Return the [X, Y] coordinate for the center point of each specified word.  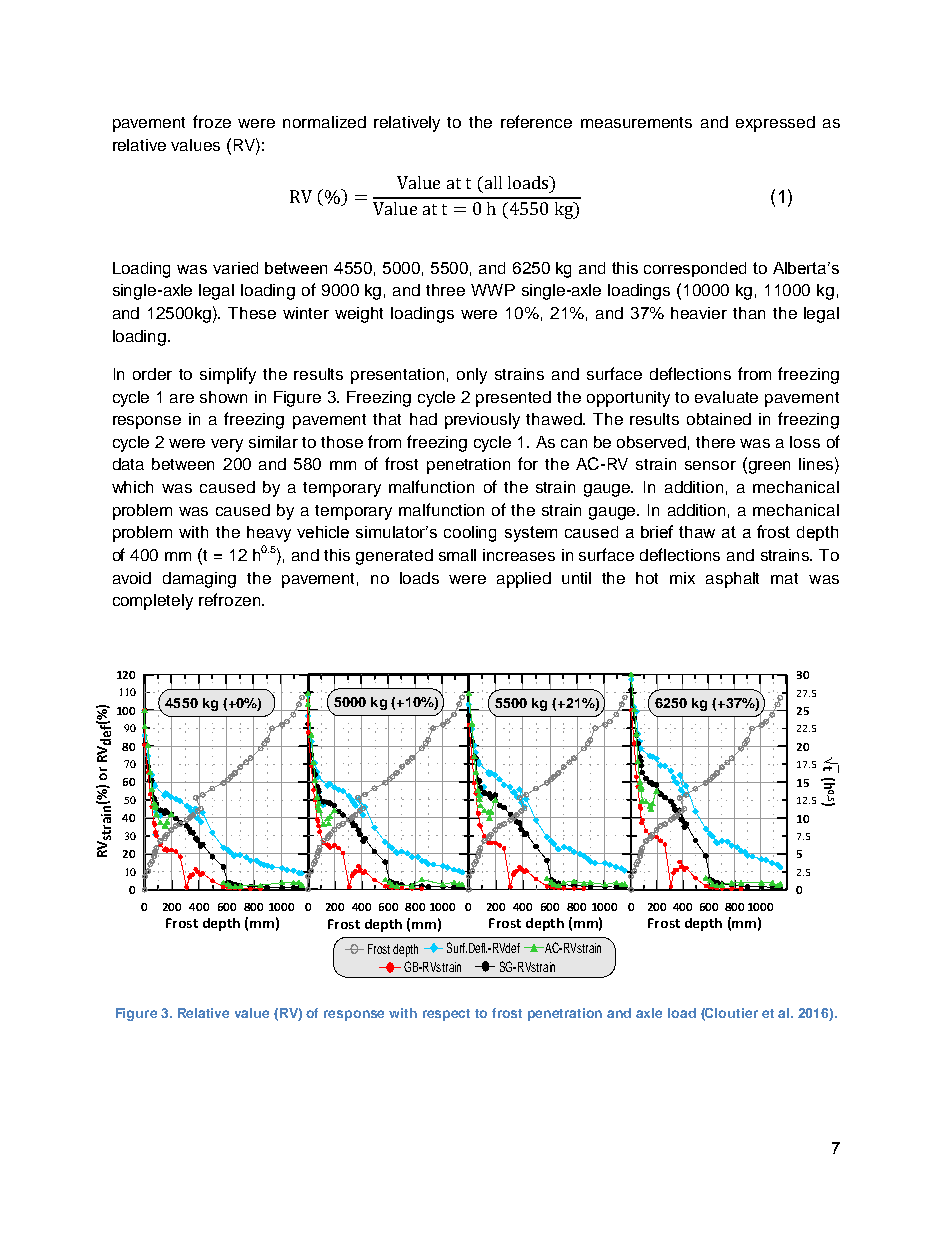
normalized [324, 122]
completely [153, 602]
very [227, 445]
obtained [719, 419]
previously [482, 421]
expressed [775, 124]
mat [784, 578]
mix [682, 578]
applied [524, 580]
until [576, 578]
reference [536, 121]
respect [446, 1015]
